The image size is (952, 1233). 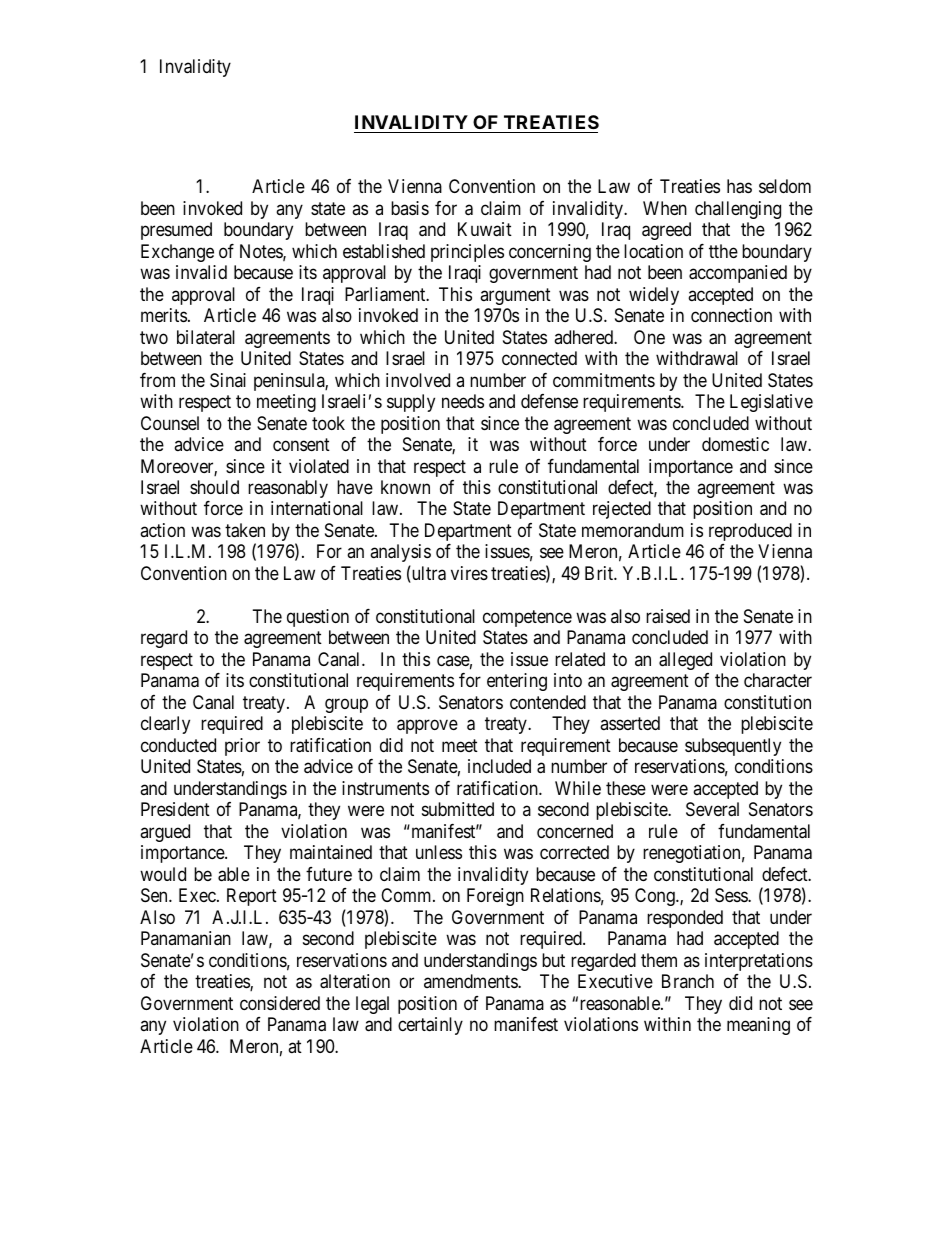 What do you see at coordinates (517, 682) in the page?
I see `entering` at bounding box center [517, 682].
